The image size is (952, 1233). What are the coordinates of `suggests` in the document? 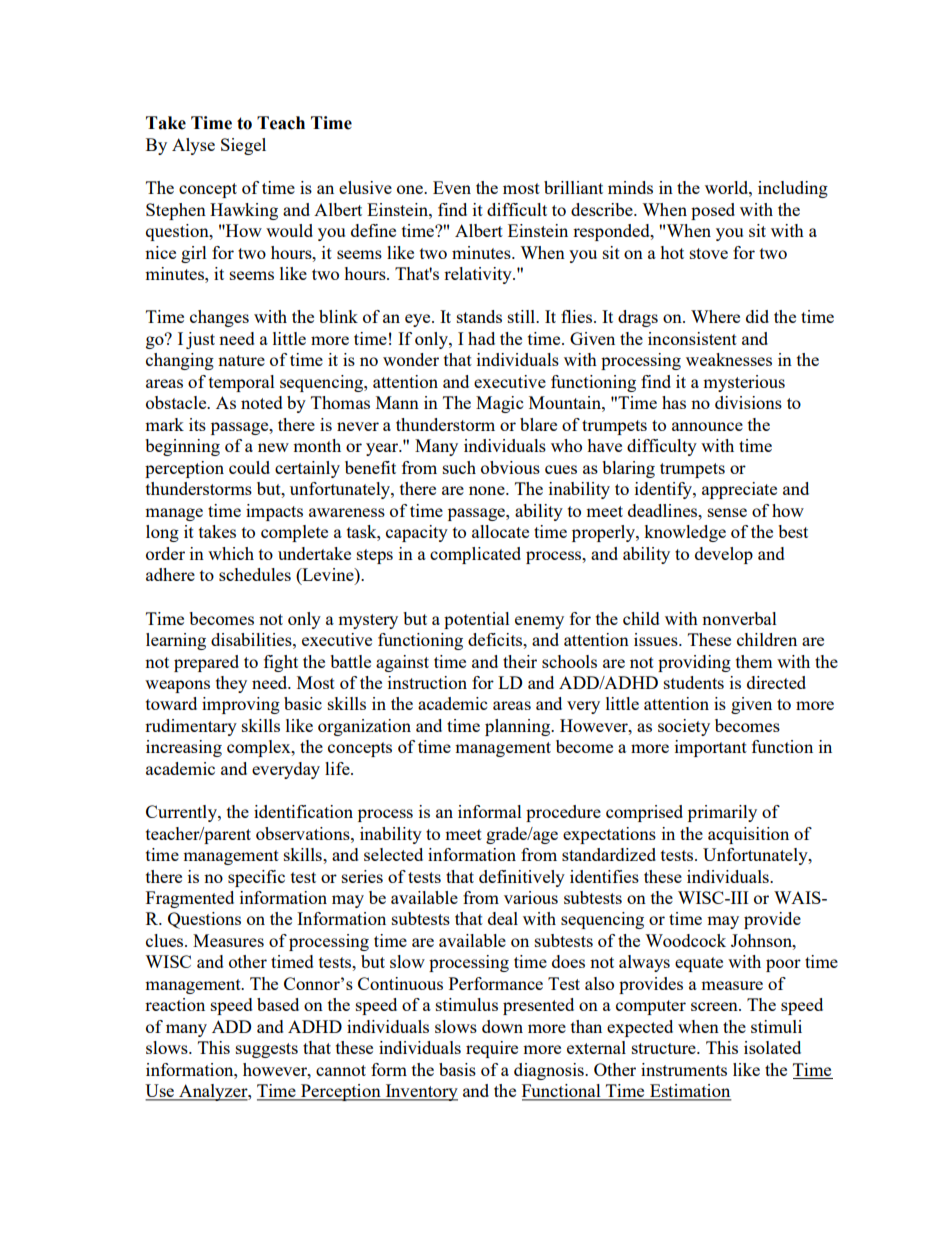 It's located at (267, 1050).
